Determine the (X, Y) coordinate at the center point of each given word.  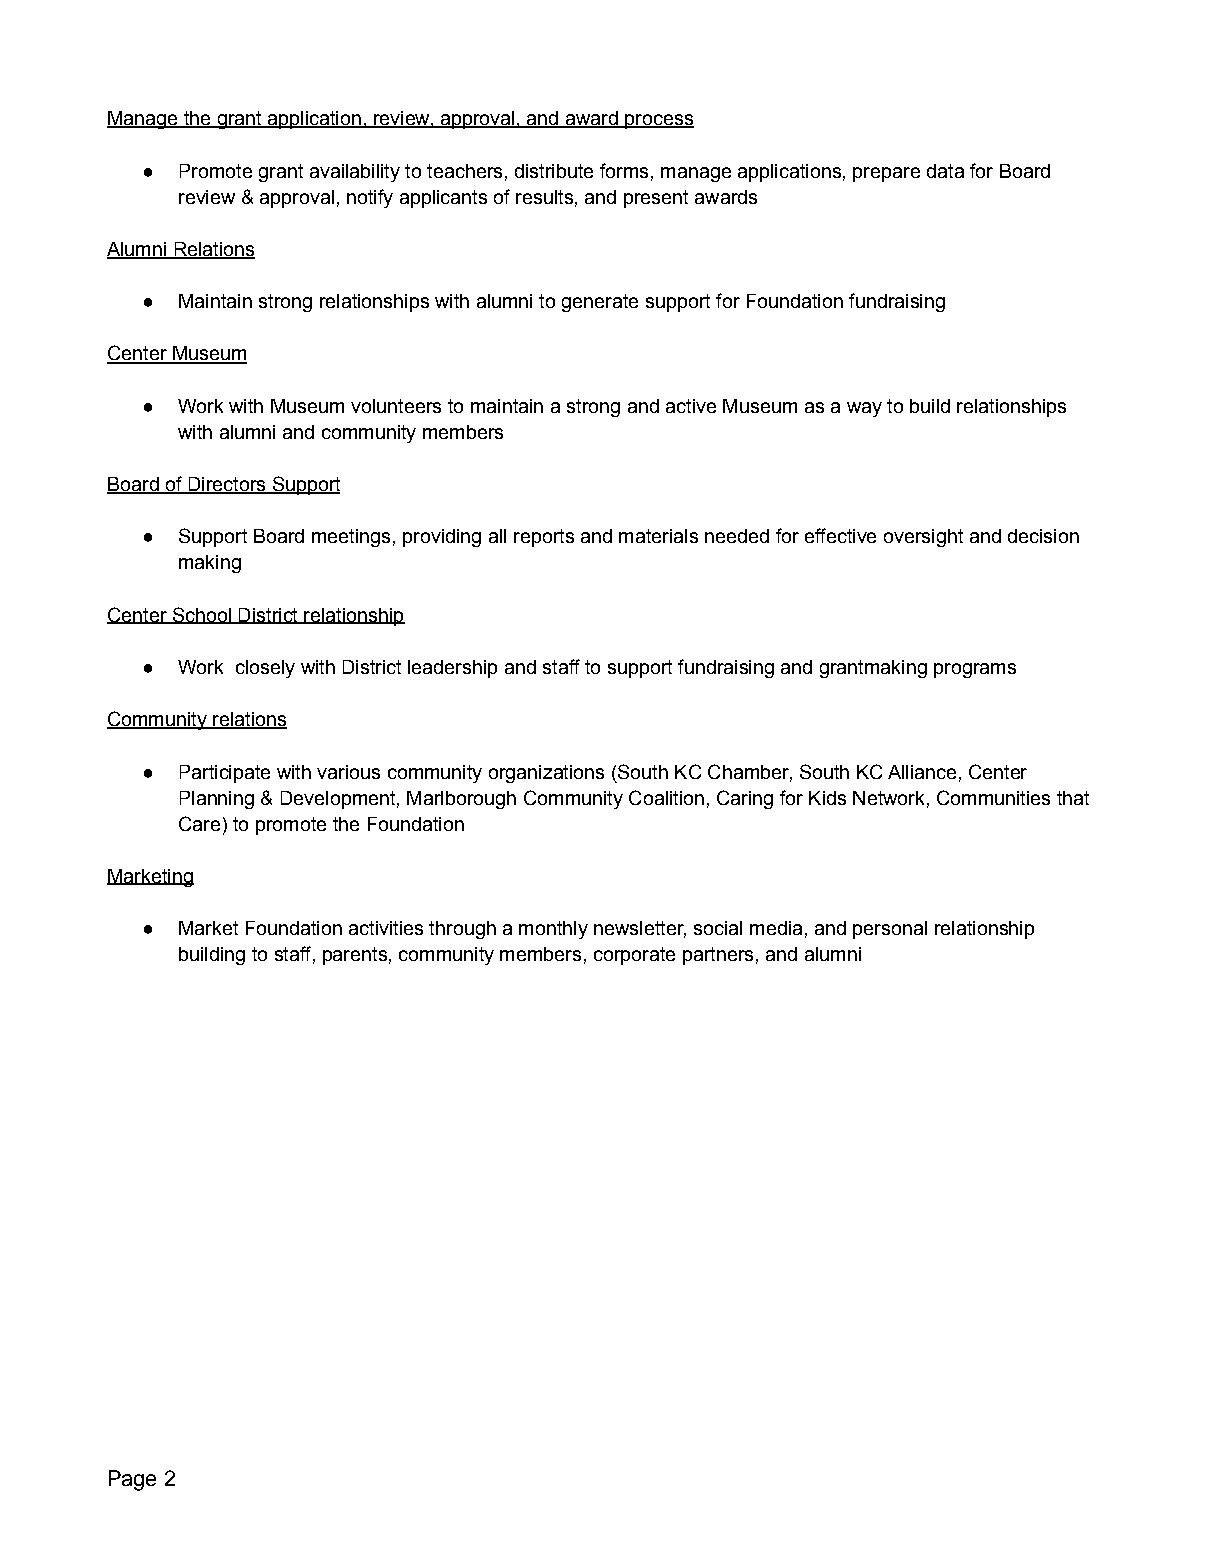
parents (355, 956)
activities (386, 928)
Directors (227, 485)
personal (890, 930)
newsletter (640, 929)
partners (718, 956)
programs (975, 670)
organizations (546, 774)
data (945, 171)
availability (355, 173)
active (691, 406)
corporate (634, 956)
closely (265, 669)
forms (624, 170)
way (864, 409)
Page (132, 1480)
